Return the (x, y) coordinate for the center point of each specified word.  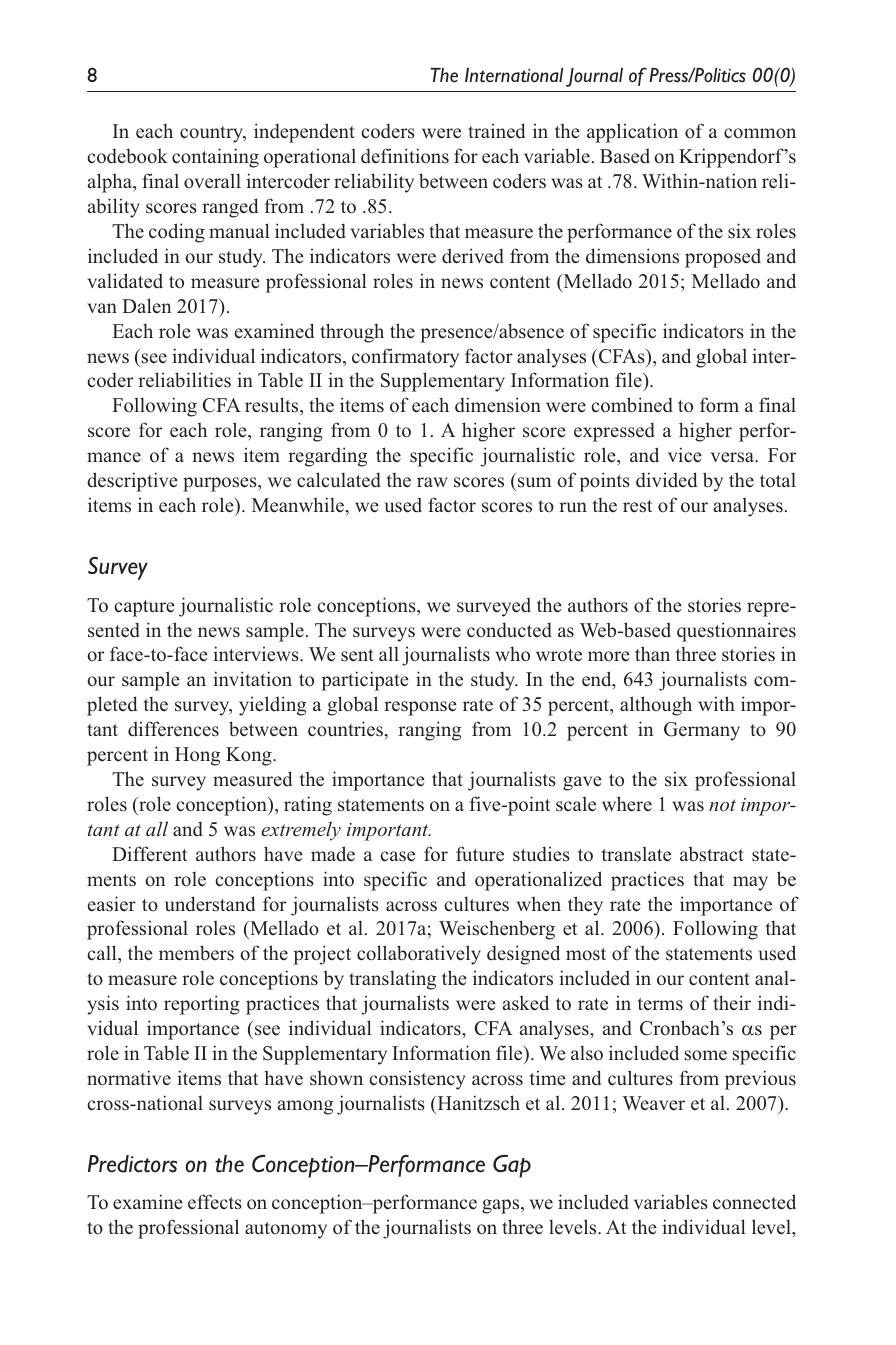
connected (754, 1202)
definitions (405, 156)
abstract (712, 854)
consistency (417, 1080)
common (760, 133)
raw (432, 482)
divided (666, 480)
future (480, 854)
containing (215, 158)
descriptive (132, 482)
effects (215, 1202)
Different (149, 854)
